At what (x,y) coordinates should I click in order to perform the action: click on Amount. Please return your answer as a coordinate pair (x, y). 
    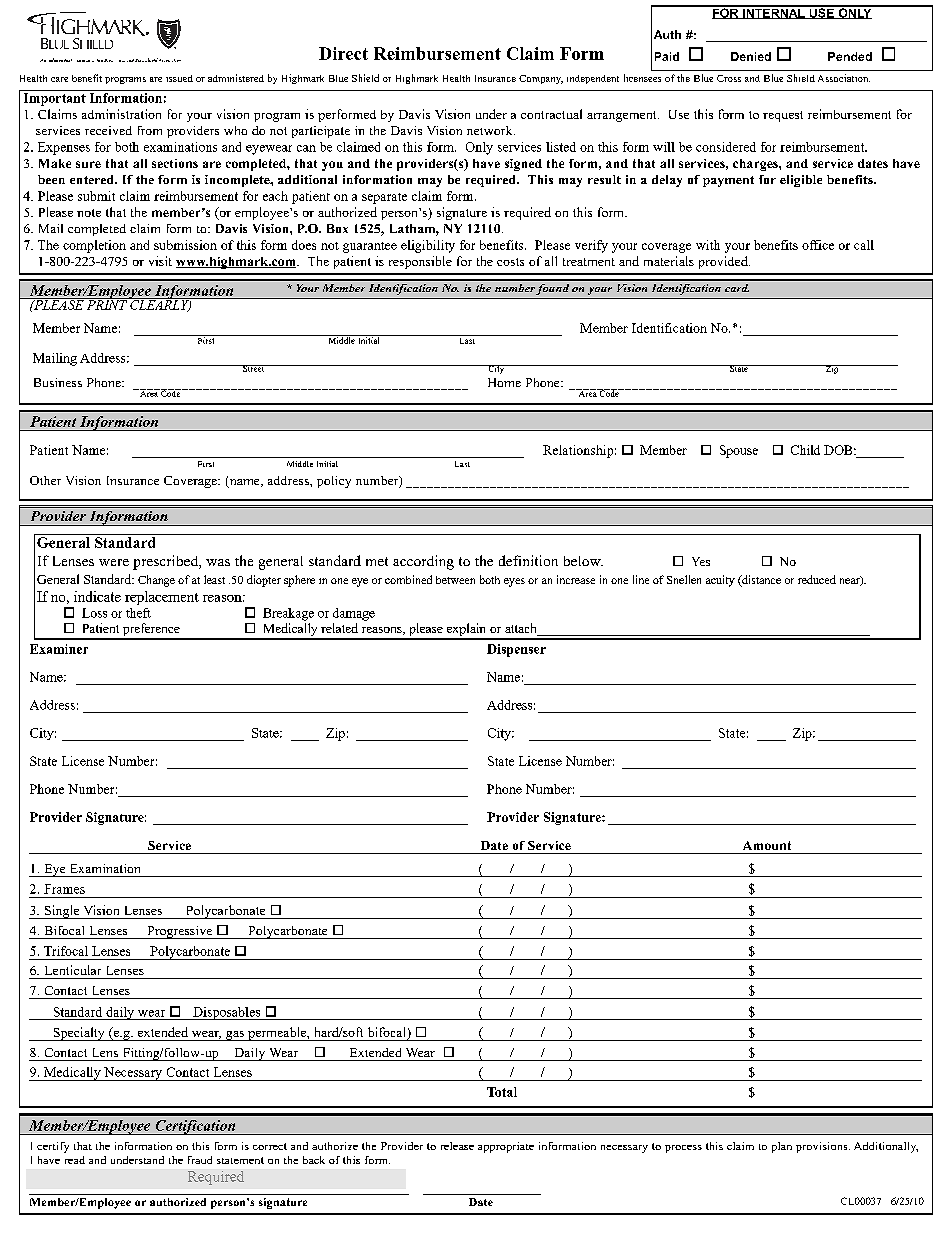
    Looking at the image, I should click on (767, 845).
